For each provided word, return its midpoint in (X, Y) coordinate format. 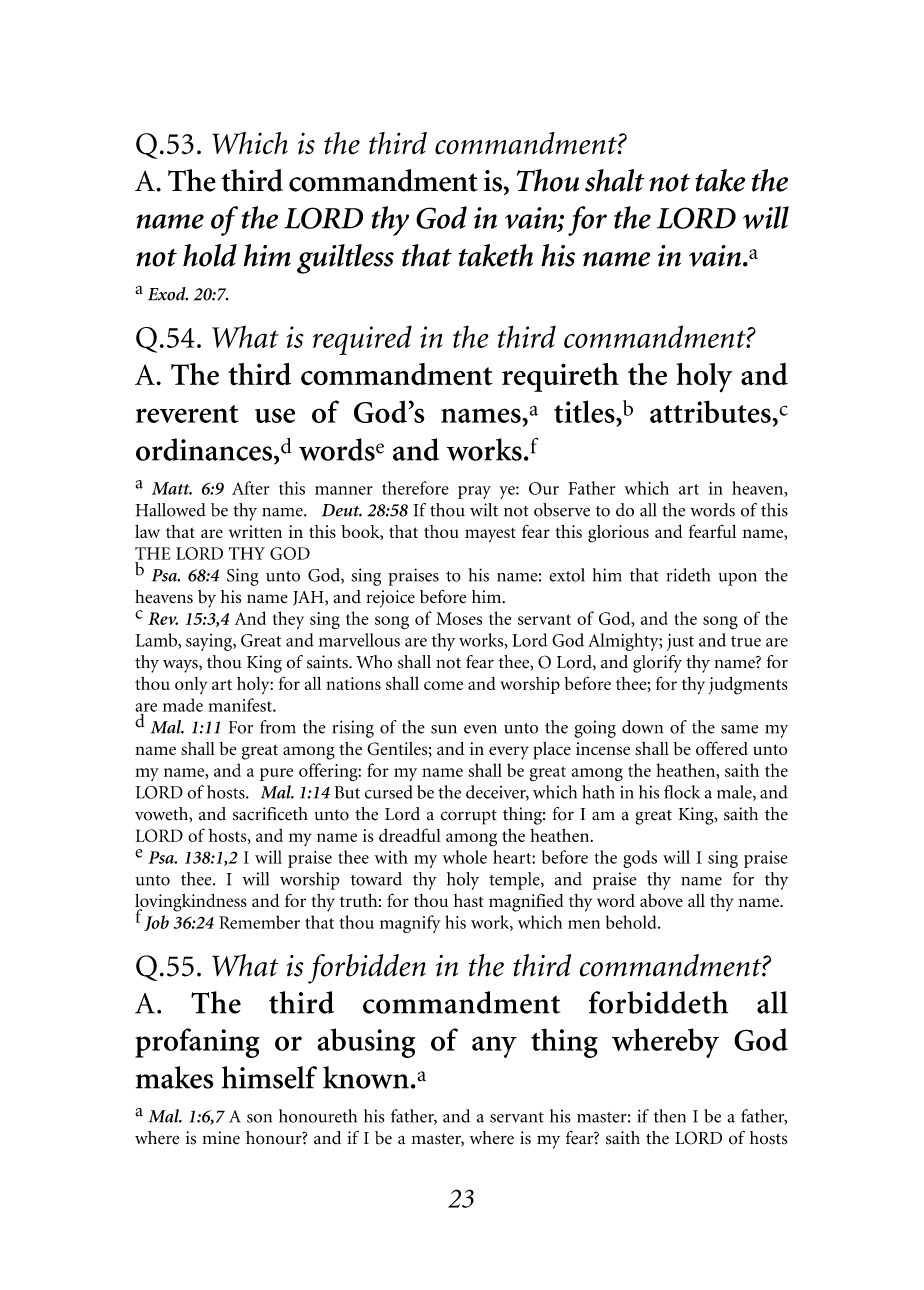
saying (210, 642)
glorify (657, 664)
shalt (615, 180)
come (443, 685)
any (494, 1047)
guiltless (345, 259)
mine (221, 1138)
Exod (168, 294)
